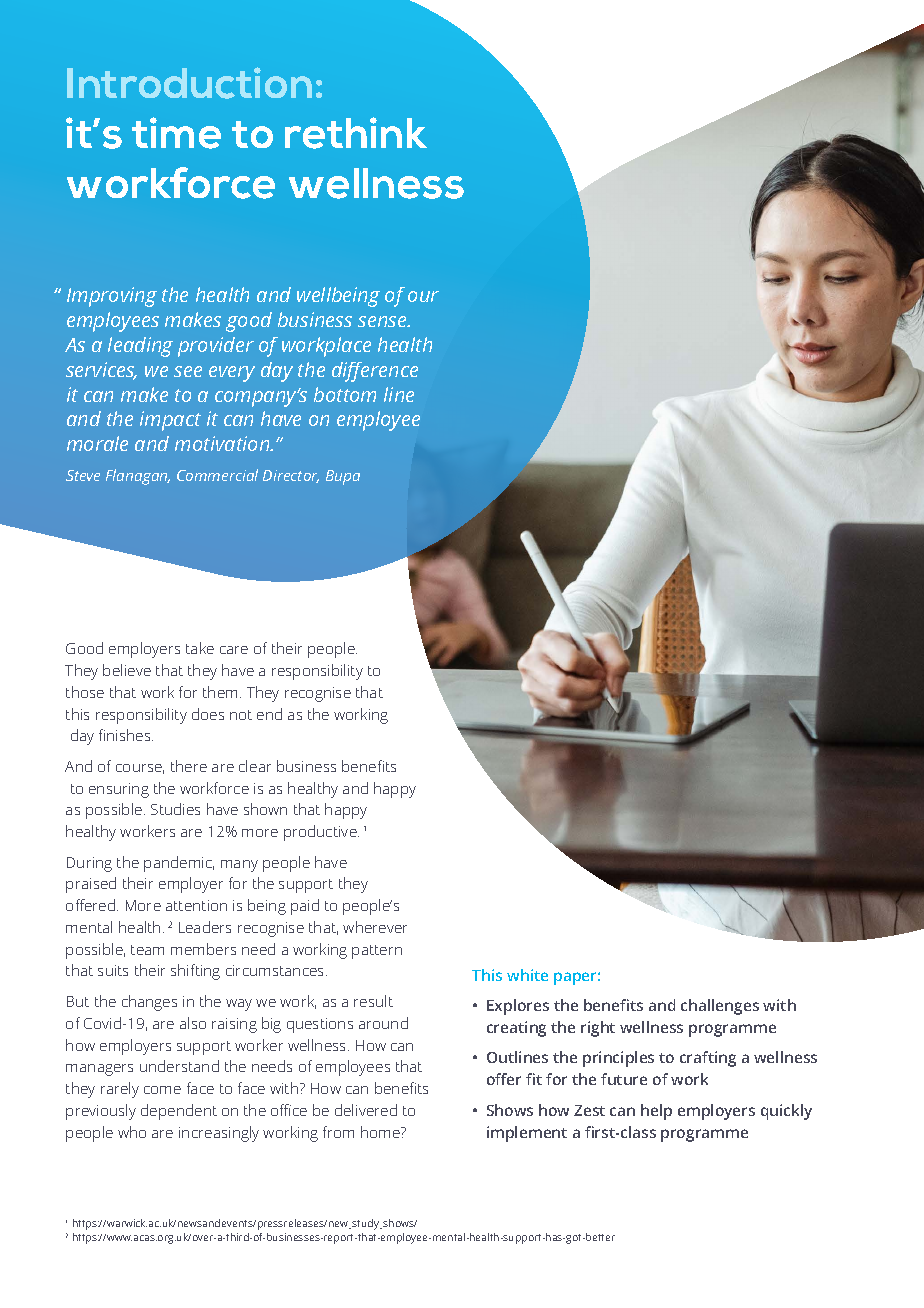  I want to click on take, so click(200, 648).
